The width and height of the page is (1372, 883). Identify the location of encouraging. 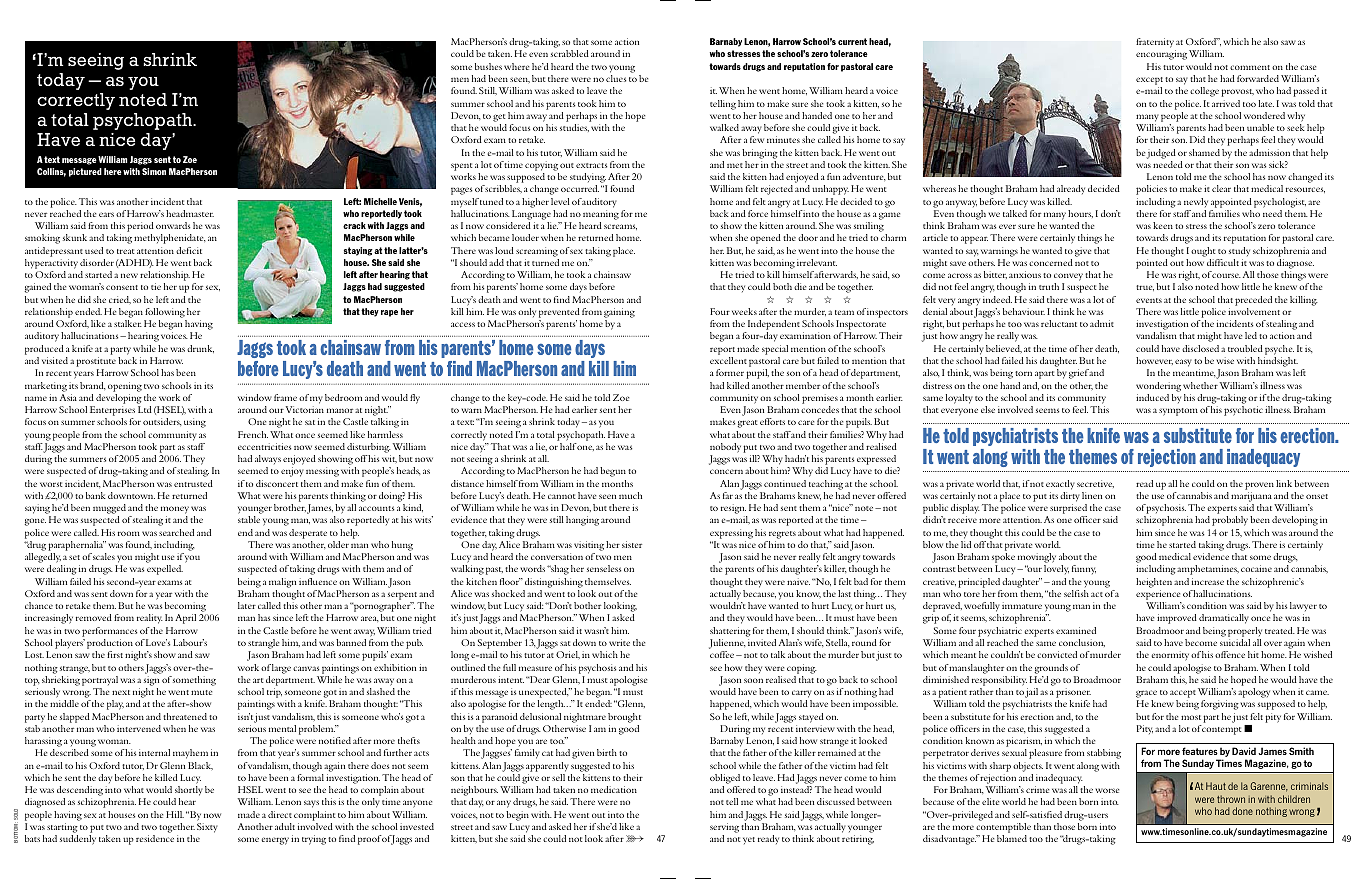
(1161, 55).
